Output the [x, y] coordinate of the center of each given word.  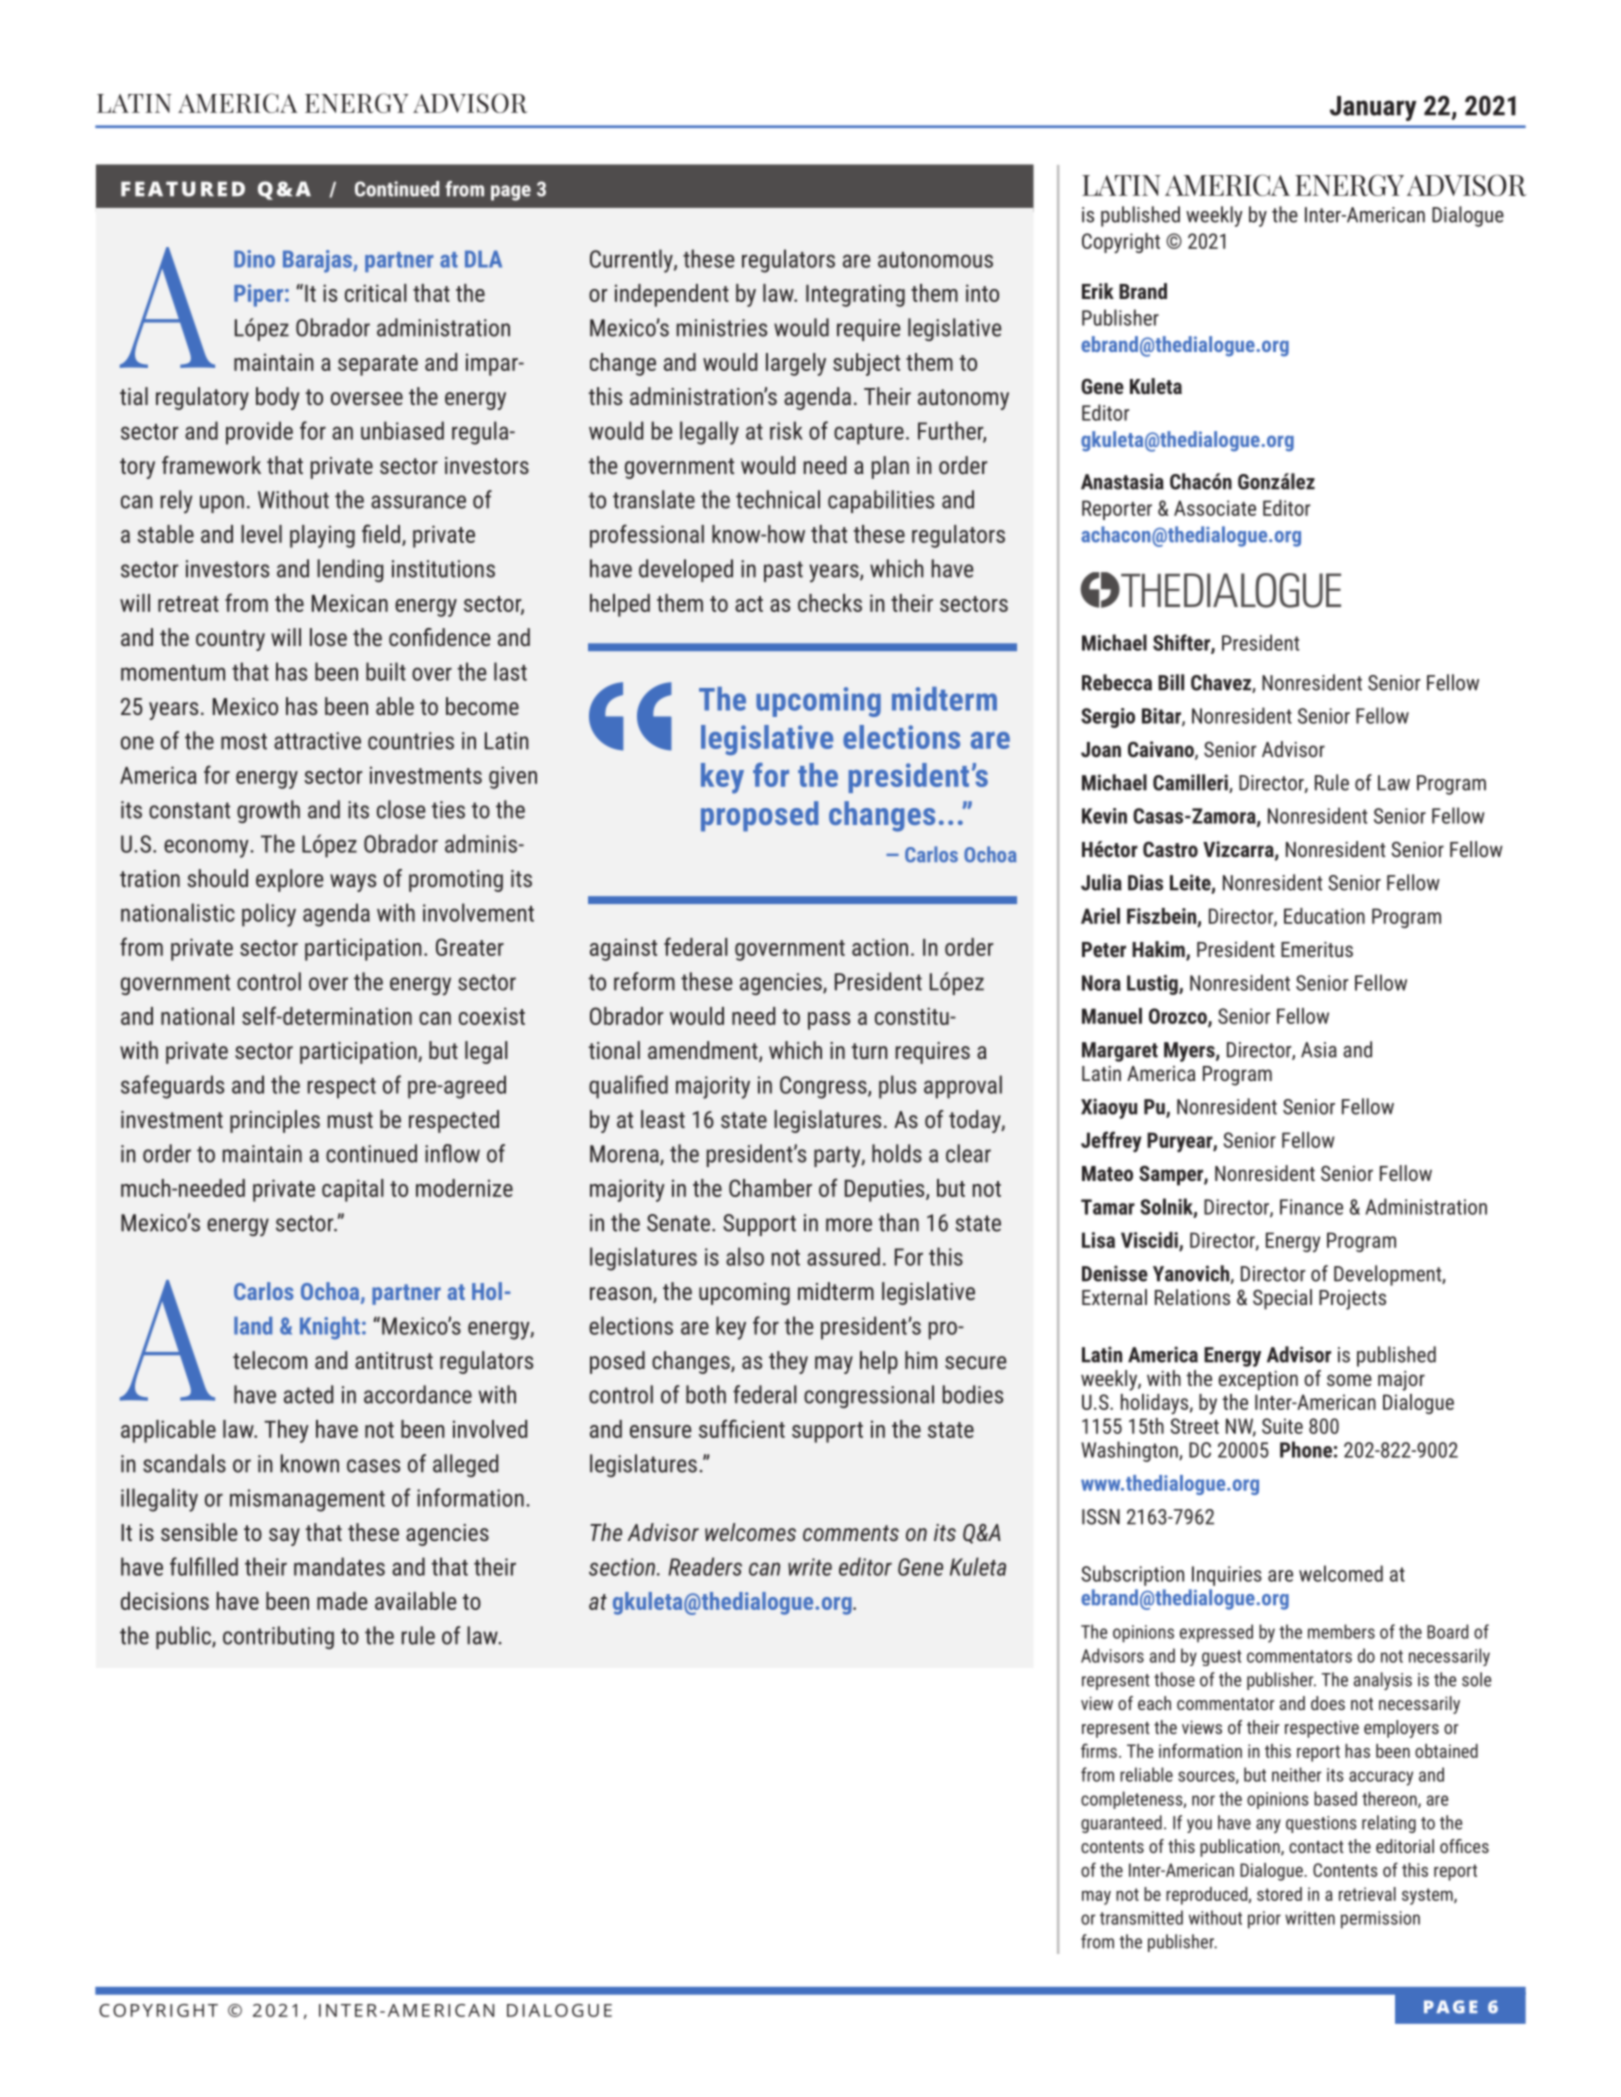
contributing [278, 1637]
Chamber [770, 1188]
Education [1324, 916]
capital [353, 1190]
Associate [1215, 508]
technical [778, 499]
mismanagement [307, 1500]
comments [851, 1533]
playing [322, 536]
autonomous [935, 260]
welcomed [1341, 1573]
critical [376, 293]
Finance [1311, 1207]
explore [290, 880]
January [1373, 108]
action [880, 947]
